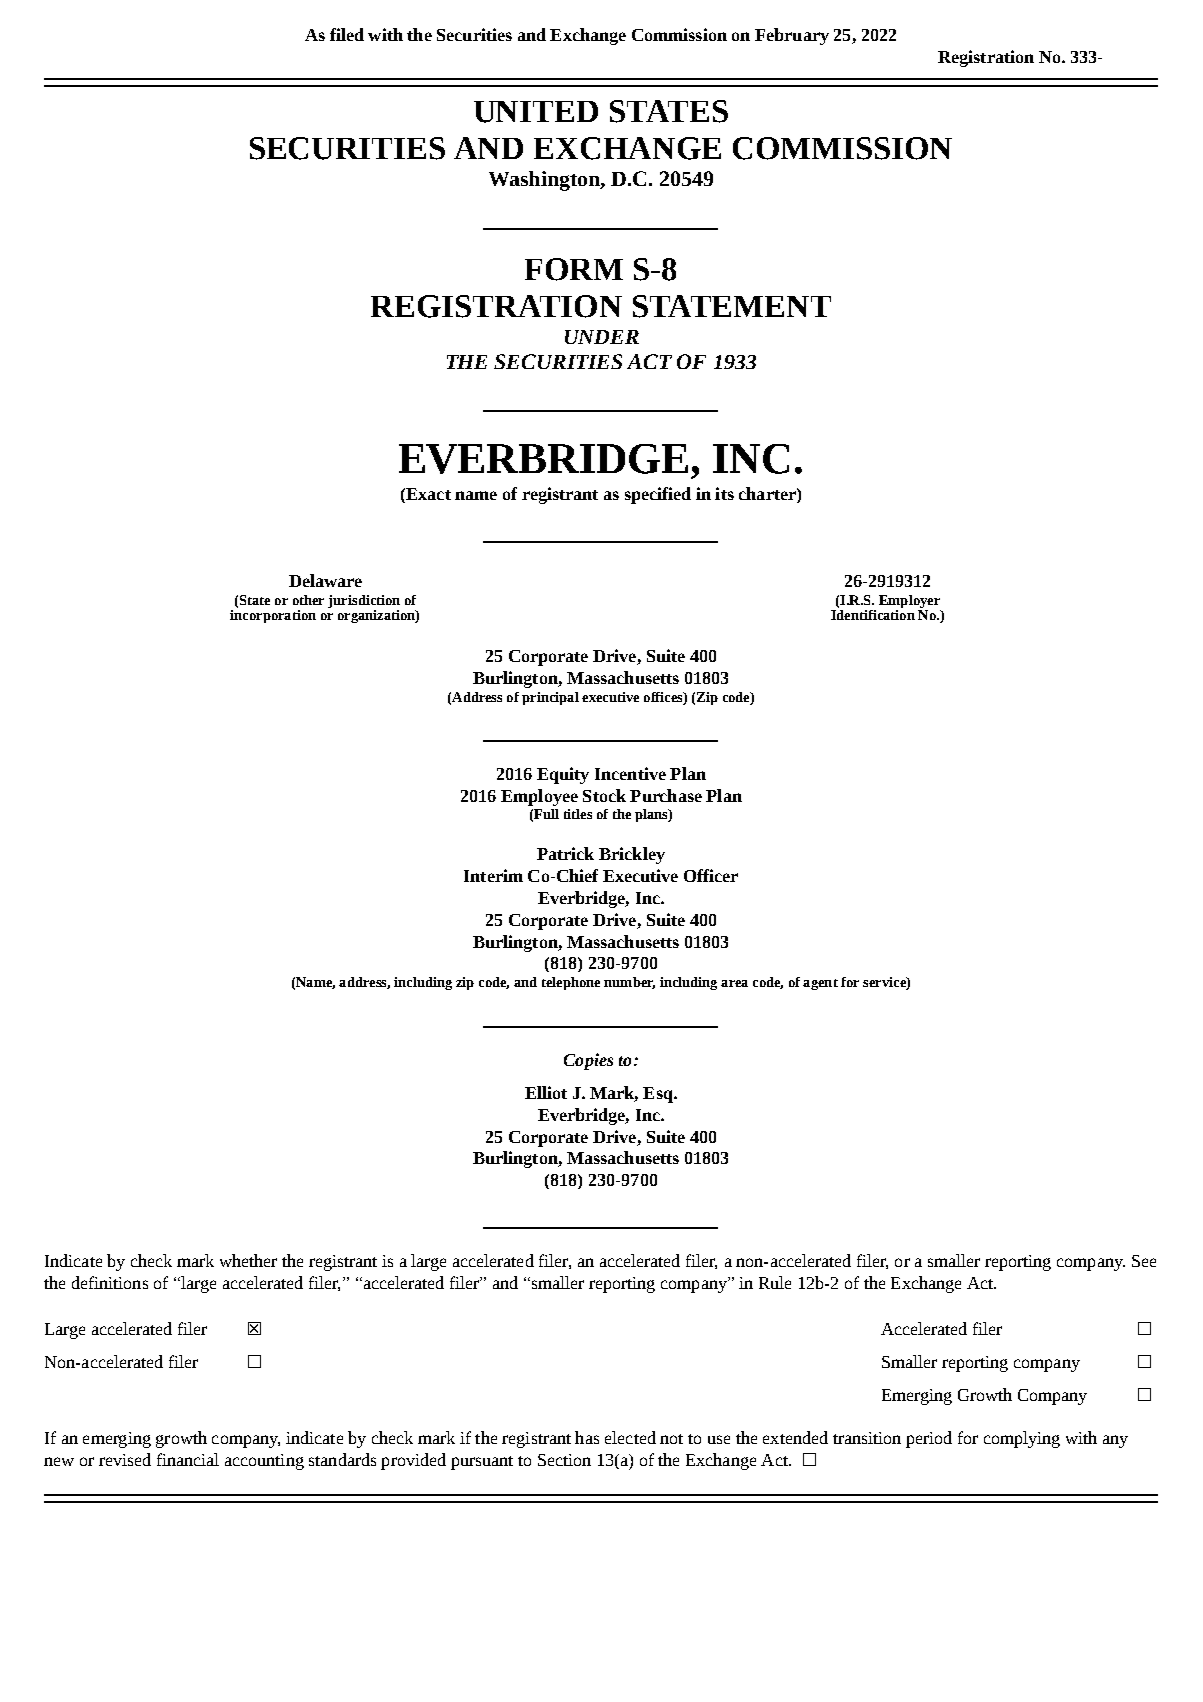  I want to click on financial, so click(188, 1459).
